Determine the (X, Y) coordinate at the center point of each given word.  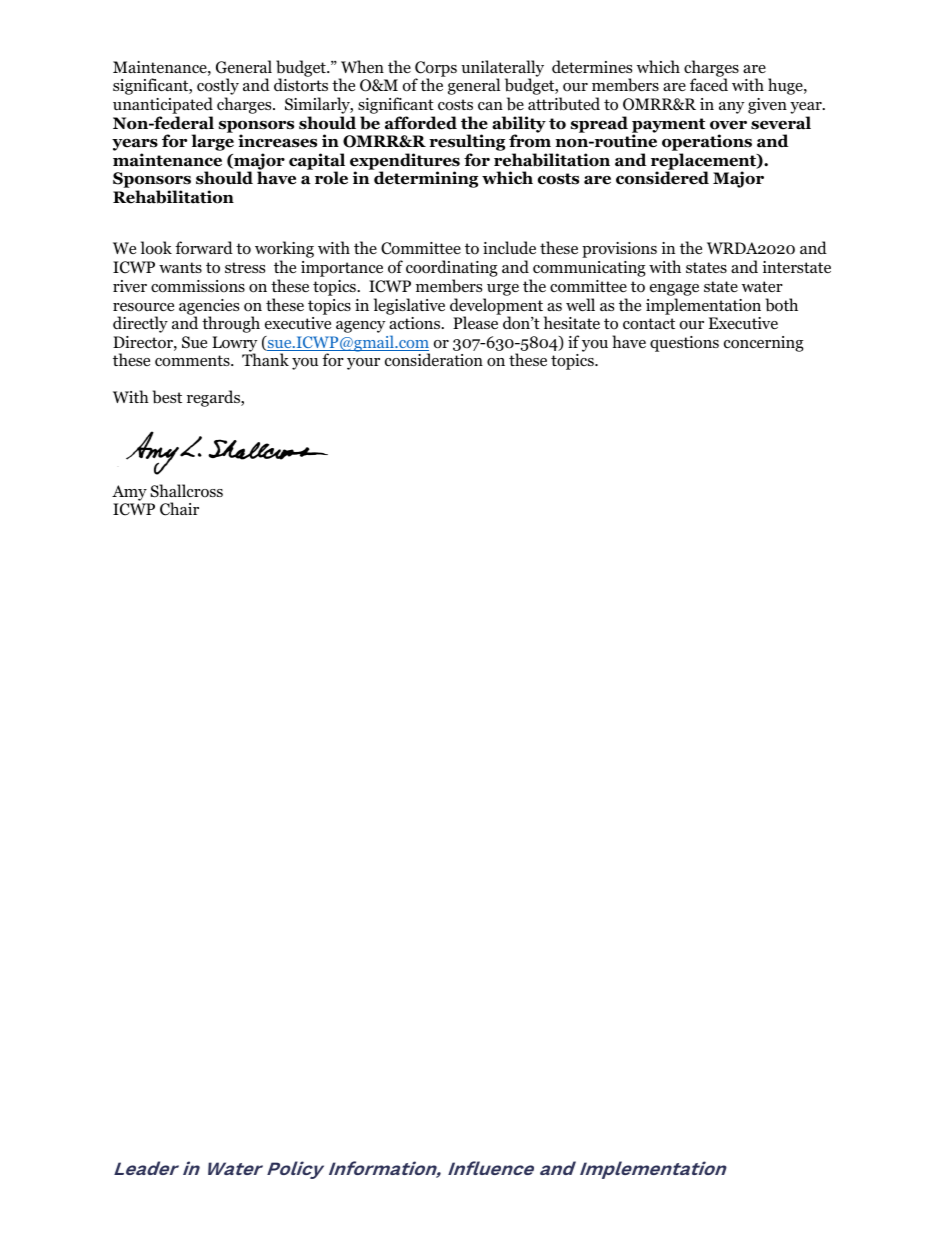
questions (684, 344)
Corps (436, 70)
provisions (619, 250)
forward (204, 248)
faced (709, 84)
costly (218, 88)
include (509, 247)
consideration (434, 360)
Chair (179, 509)
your (363, 364)
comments (193, 361)
